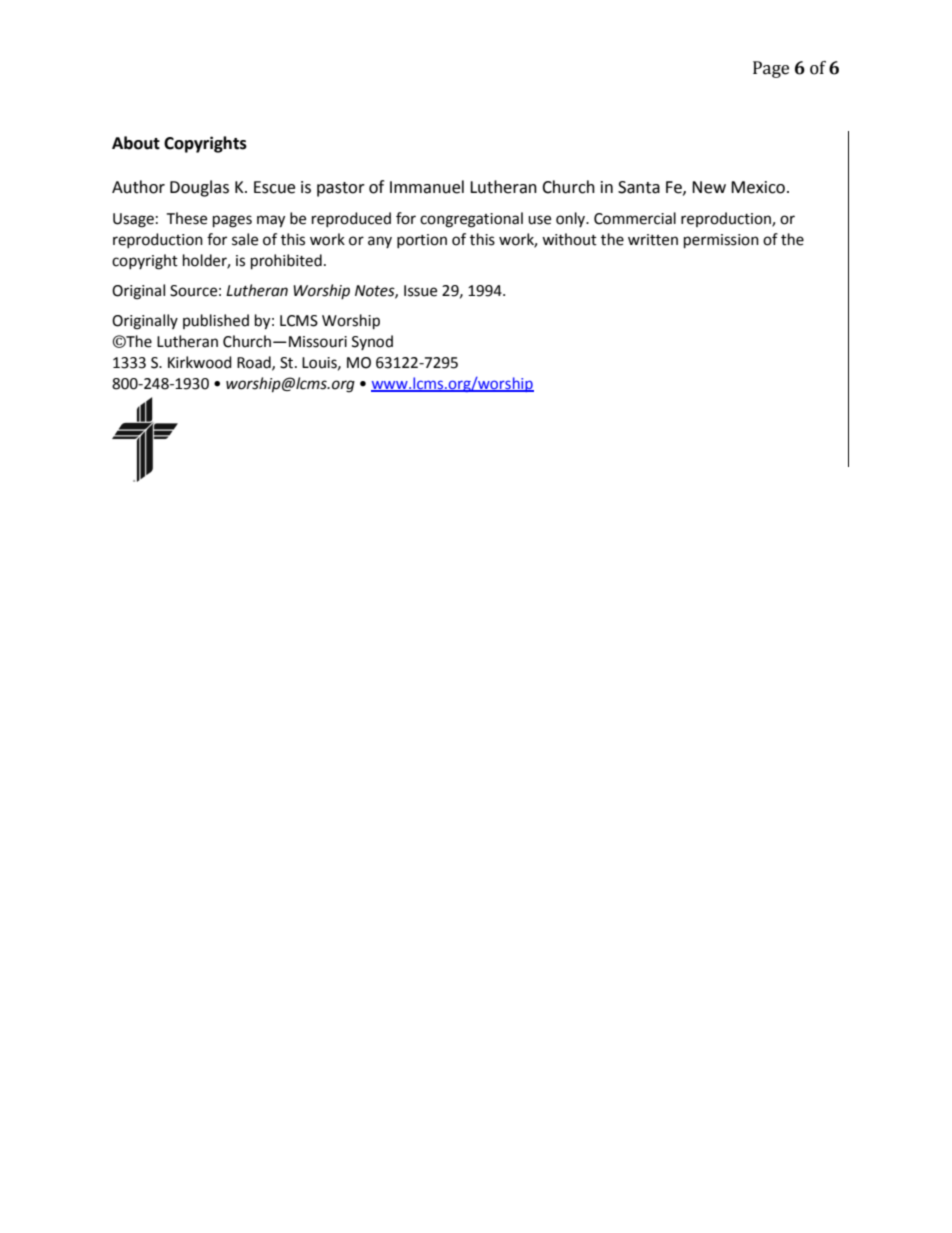 Image resolution: width=952 pixels, height=1233 pixels. Describe the element at coordinates (200, 362) in the screenshot. I see `Kirkwood` at that location.
